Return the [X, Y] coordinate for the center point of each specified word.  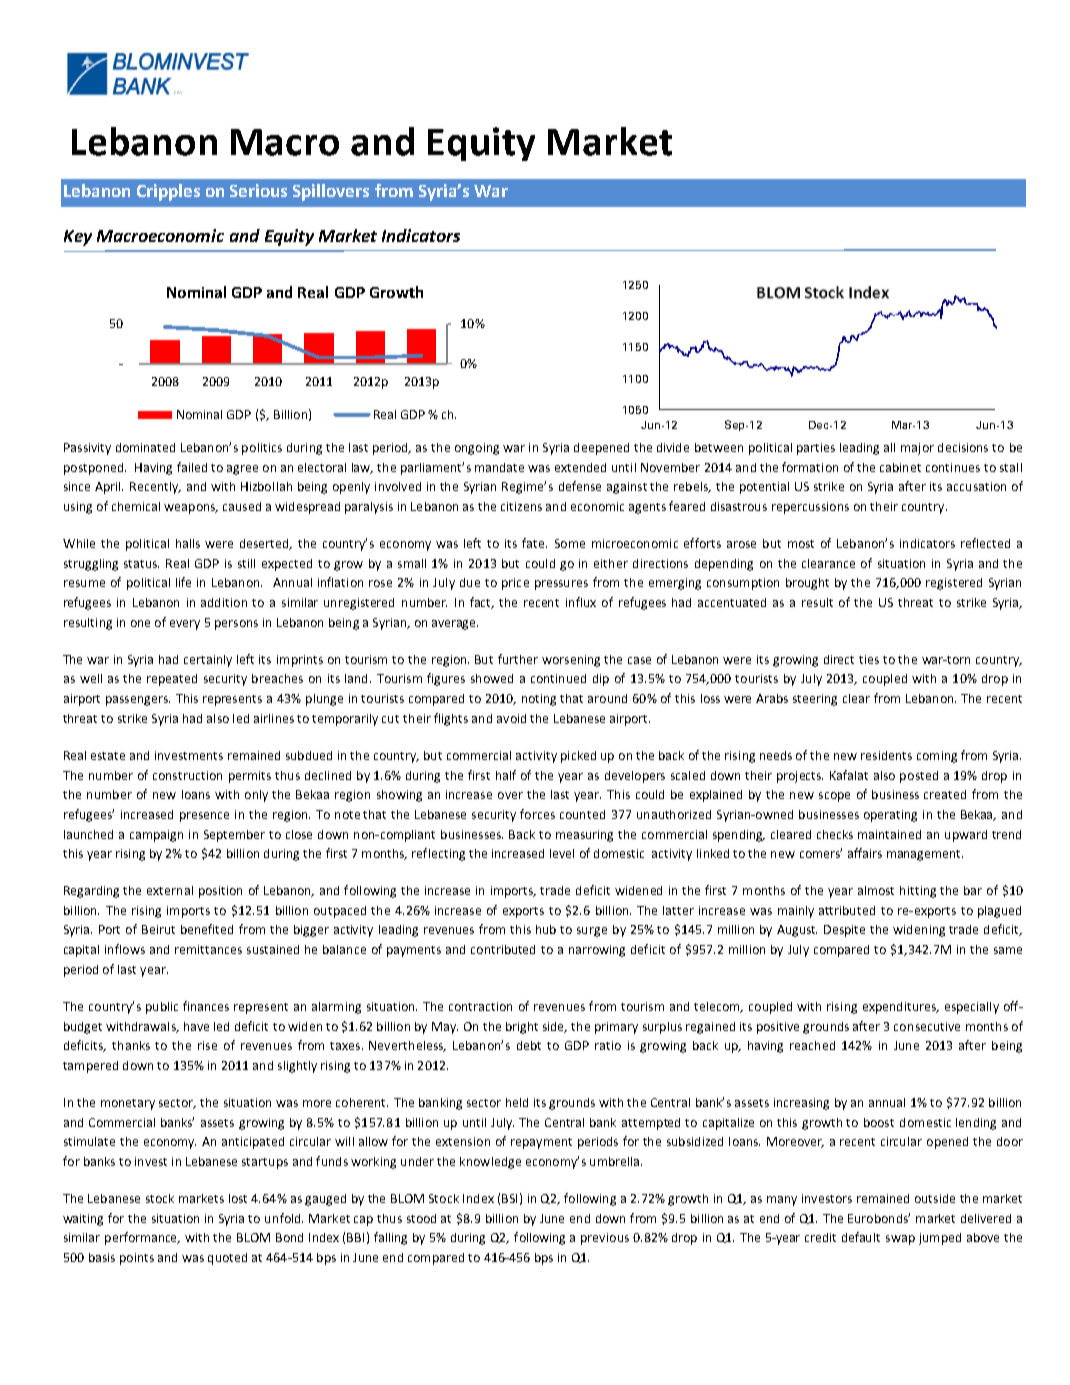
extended [580, 467]
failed [192, 467]
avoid [511, 718]
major [917, 449]
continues [953, 467]
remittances [208, 949]
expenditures [900, 1008]
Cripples [168, 192]
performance [142, 1238]
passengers [138, 701]
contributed [503, 949]
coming [937, 757]
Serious [258, 190]
